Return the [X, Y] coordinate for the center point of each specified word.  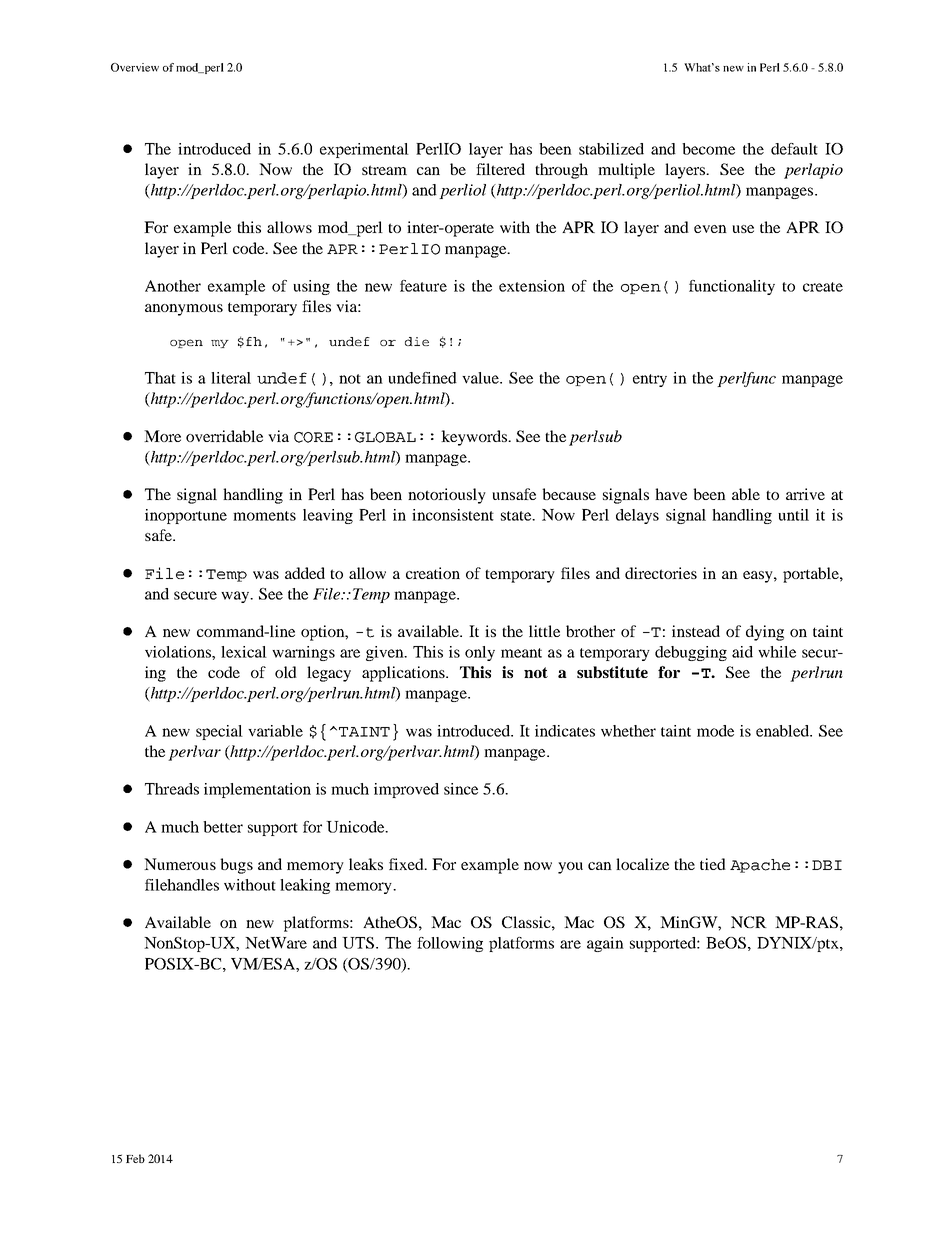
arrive [805, 494]
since [461, 789]
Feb [135, 1158]
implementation [257, 790]
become [708, 149]
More [162, 436]
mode [715, 731]
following [450, 944]
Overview [135, 67]
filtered [500, 169]
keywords [475, 438]
